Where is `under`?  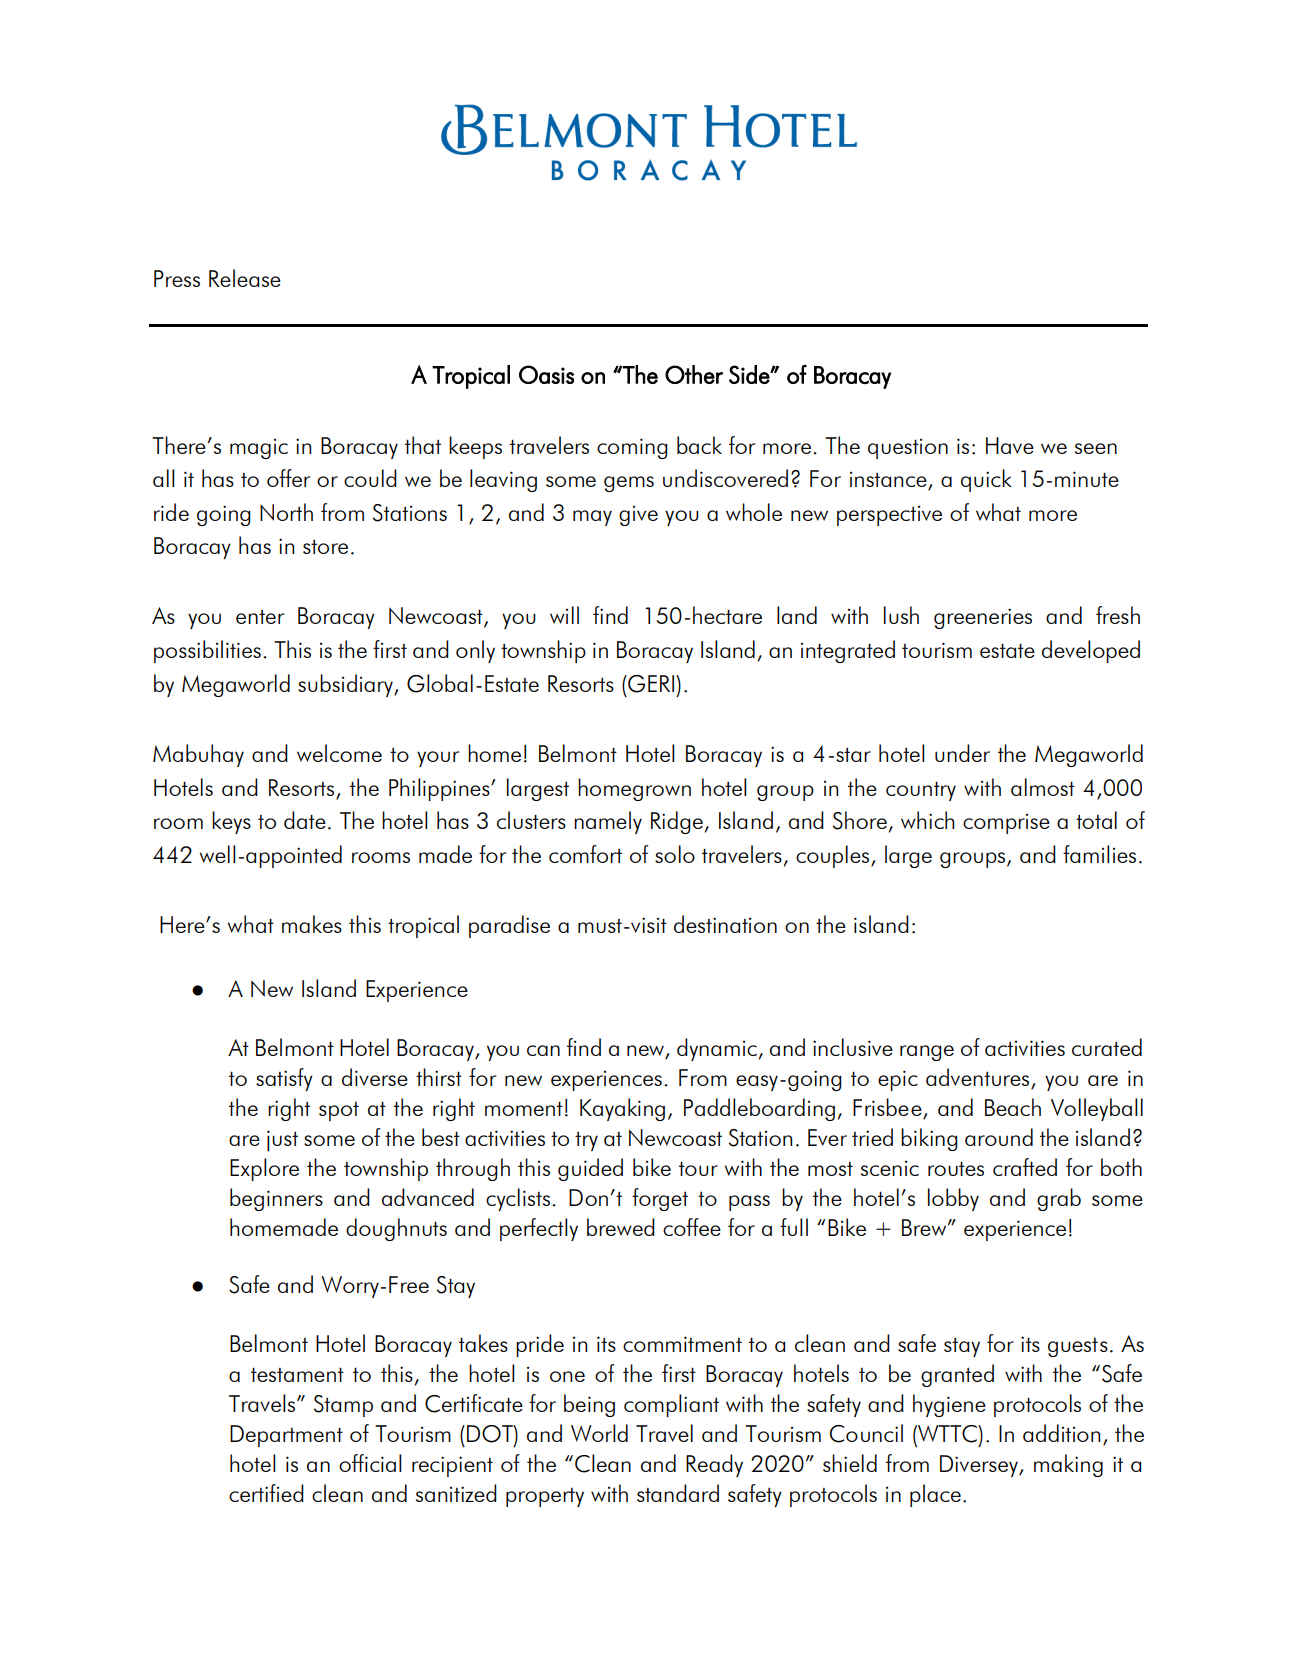
under is located at coordinates (962, 753).
